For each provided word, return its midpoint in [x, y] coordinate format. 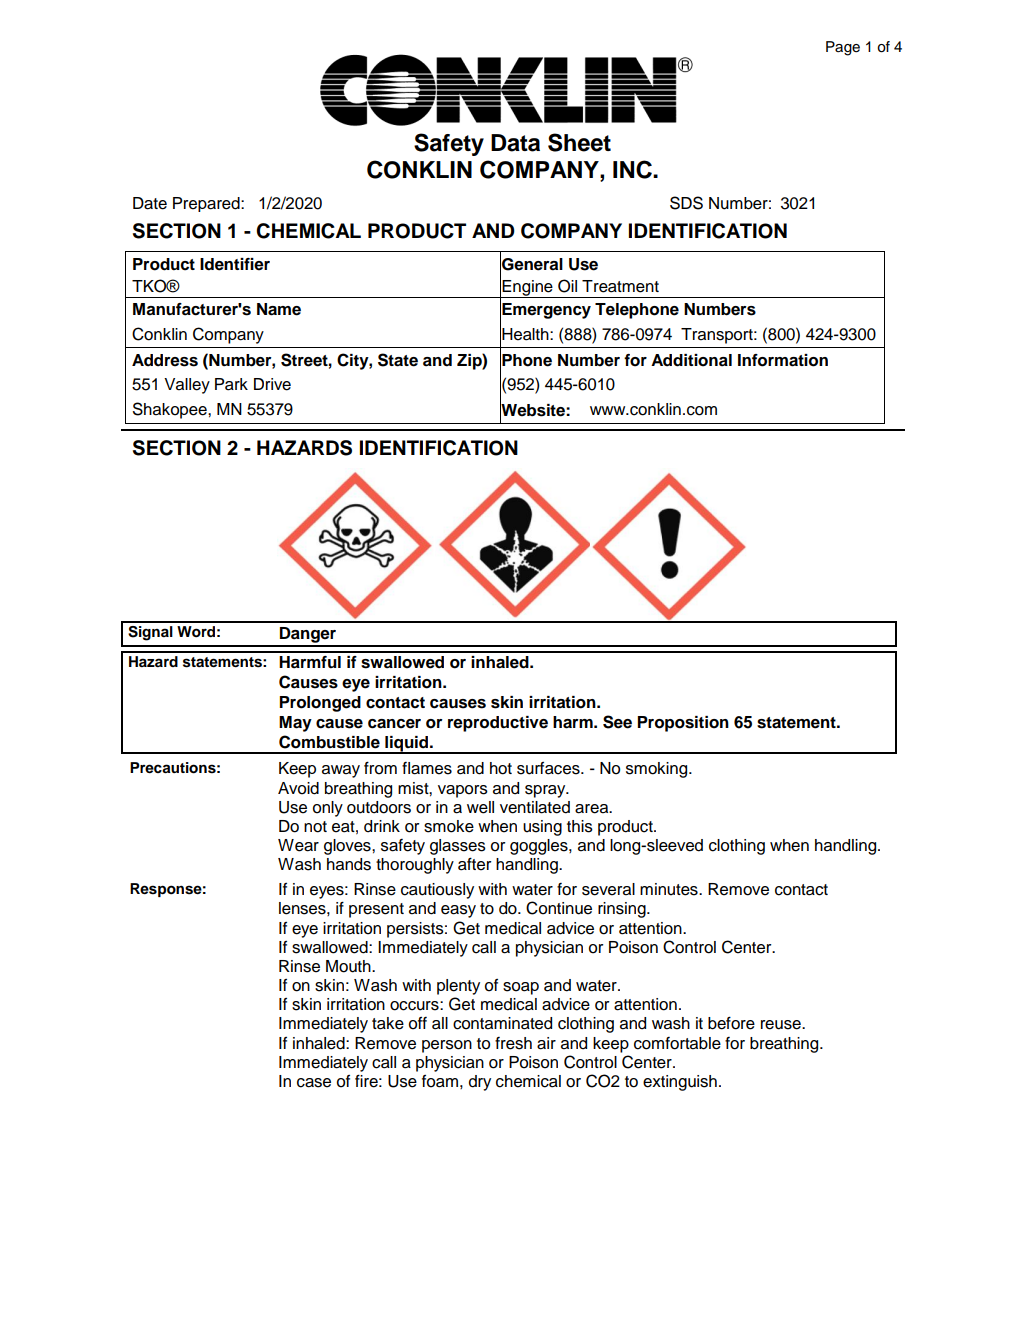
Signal [150, 633]
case [314, 1083]
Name [279, 309]
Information [783, 360]
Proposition [683, 724]
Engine [528, 289]
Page [843, 48]
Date [150, 203]
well [480, 807]
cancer [394, 724]
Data [515, 143]
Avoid [298, 788]
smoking [658, 770]
